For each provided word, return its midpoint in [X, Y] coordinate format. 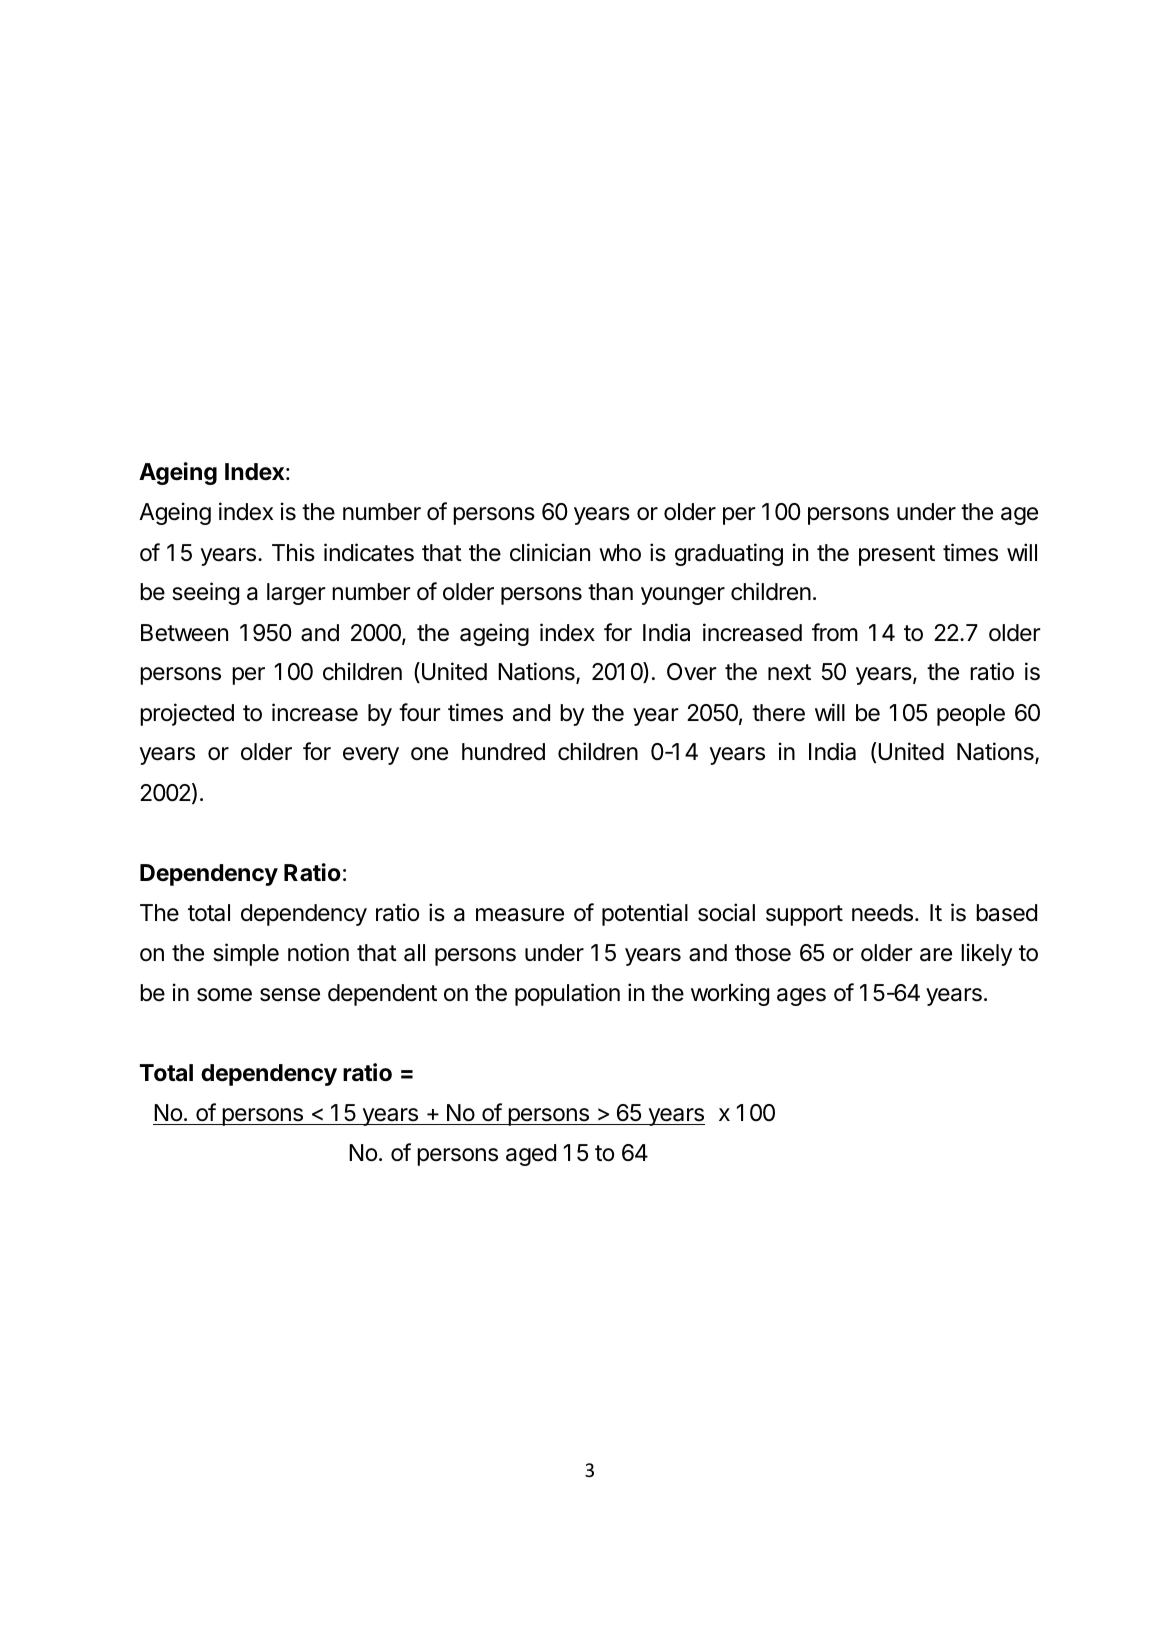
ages [801, 997]
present [897, 555]
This [293, 552]
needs [882, 913]
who [620, 553]
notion [318, 952]
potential [645, 914]
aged [531, 1155]
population [567, 994]
